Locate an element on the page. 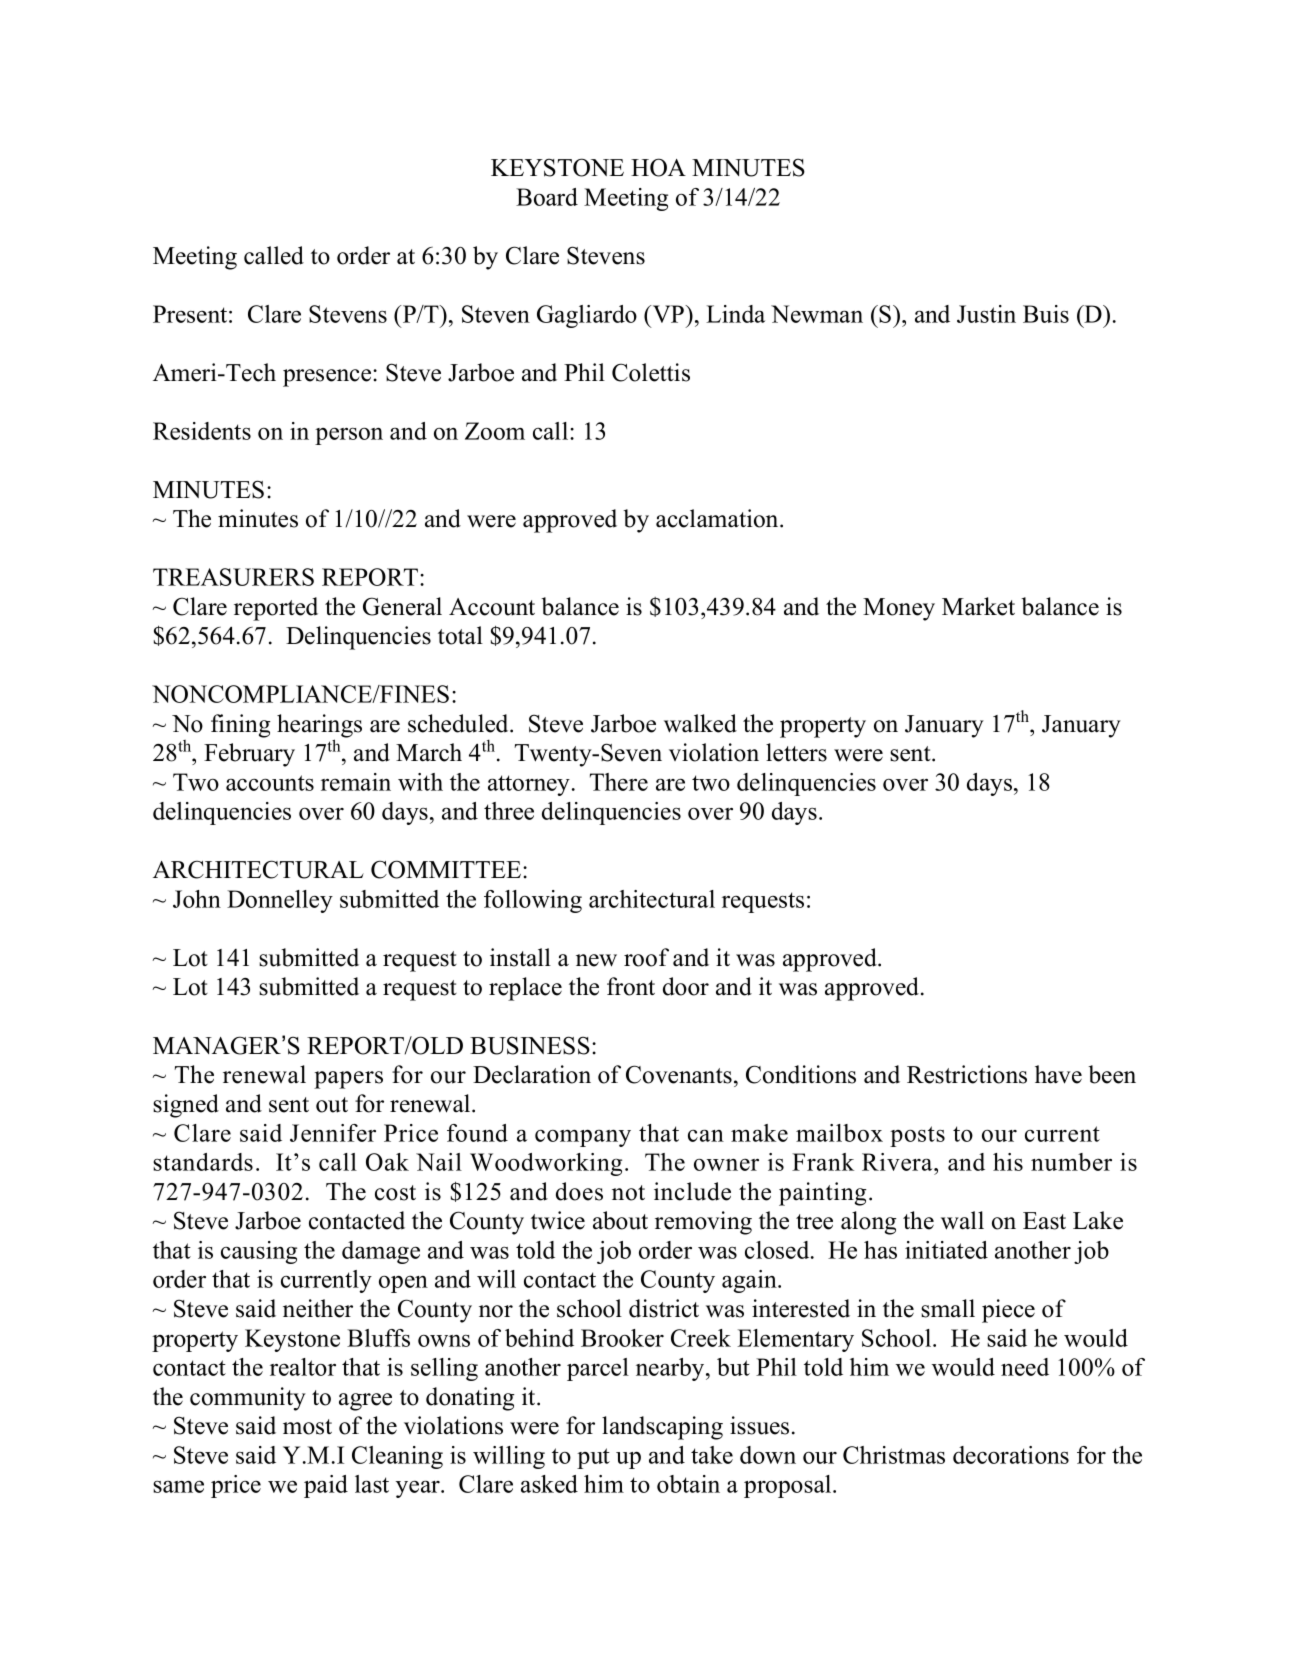 The height and width of the image is (1679, 1297). letters is located at coordinates (796, 752).
